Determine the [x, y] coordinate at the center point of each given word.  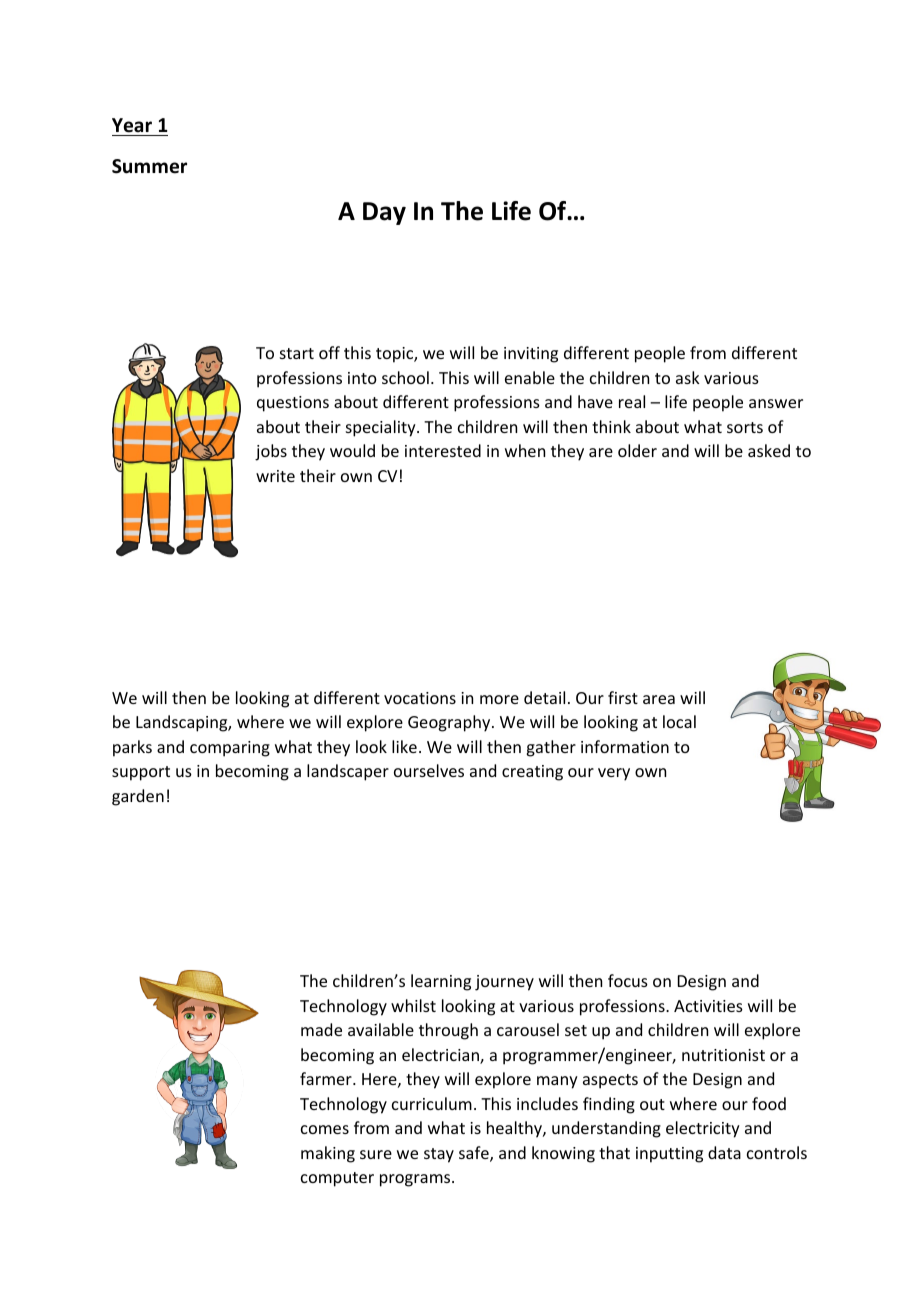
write [275, 476]
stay [439, 1155]
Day [384, 213]
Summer [149, 166]
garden [138, 797]
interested [443, 450]
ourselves [429, 770]
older [637, 450]
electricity [703, 1129]
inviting [531, 355]
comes [325, 1129]
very [614, 774]
